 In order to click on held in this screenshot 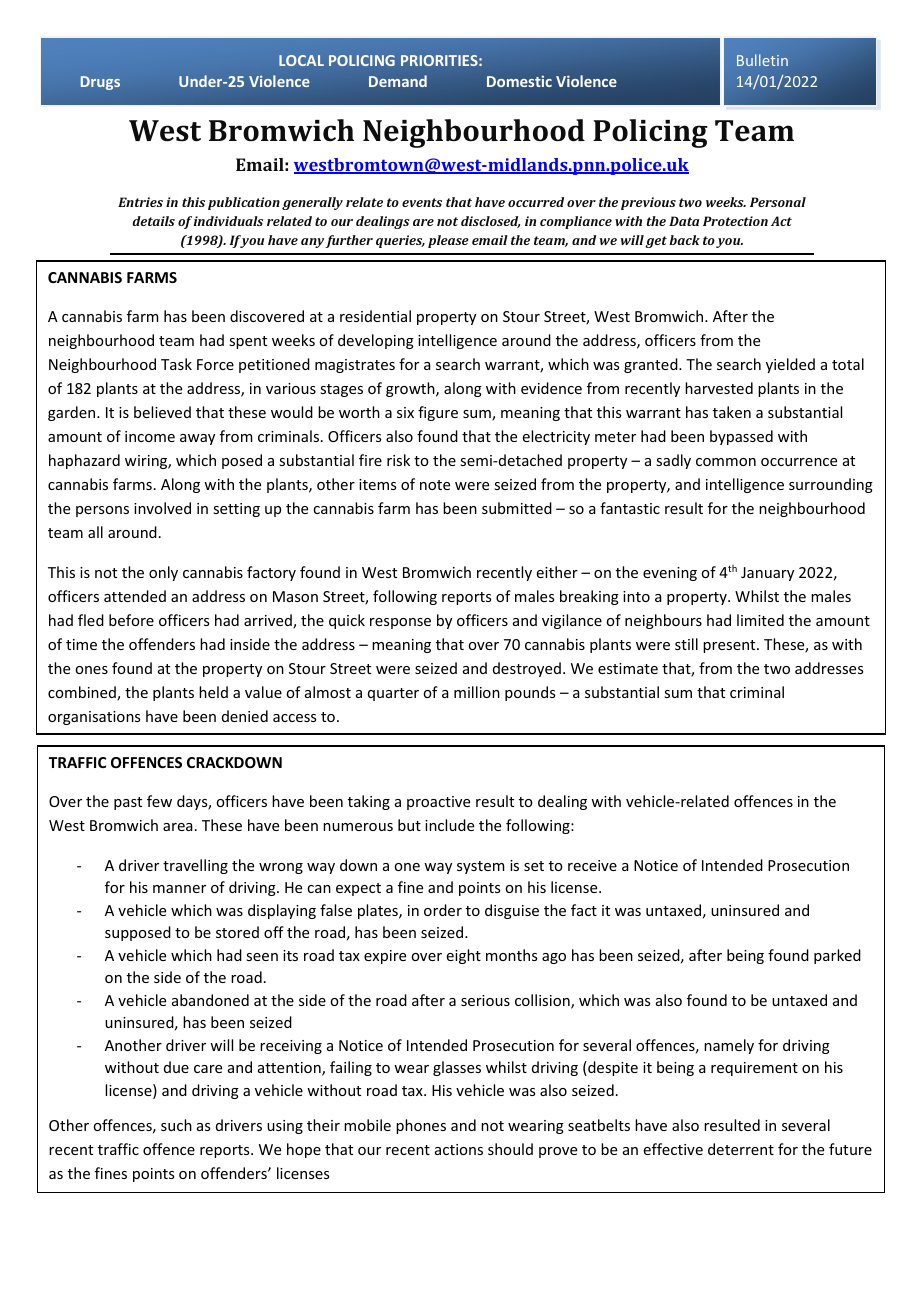, I will do `click(213, 692)`.
